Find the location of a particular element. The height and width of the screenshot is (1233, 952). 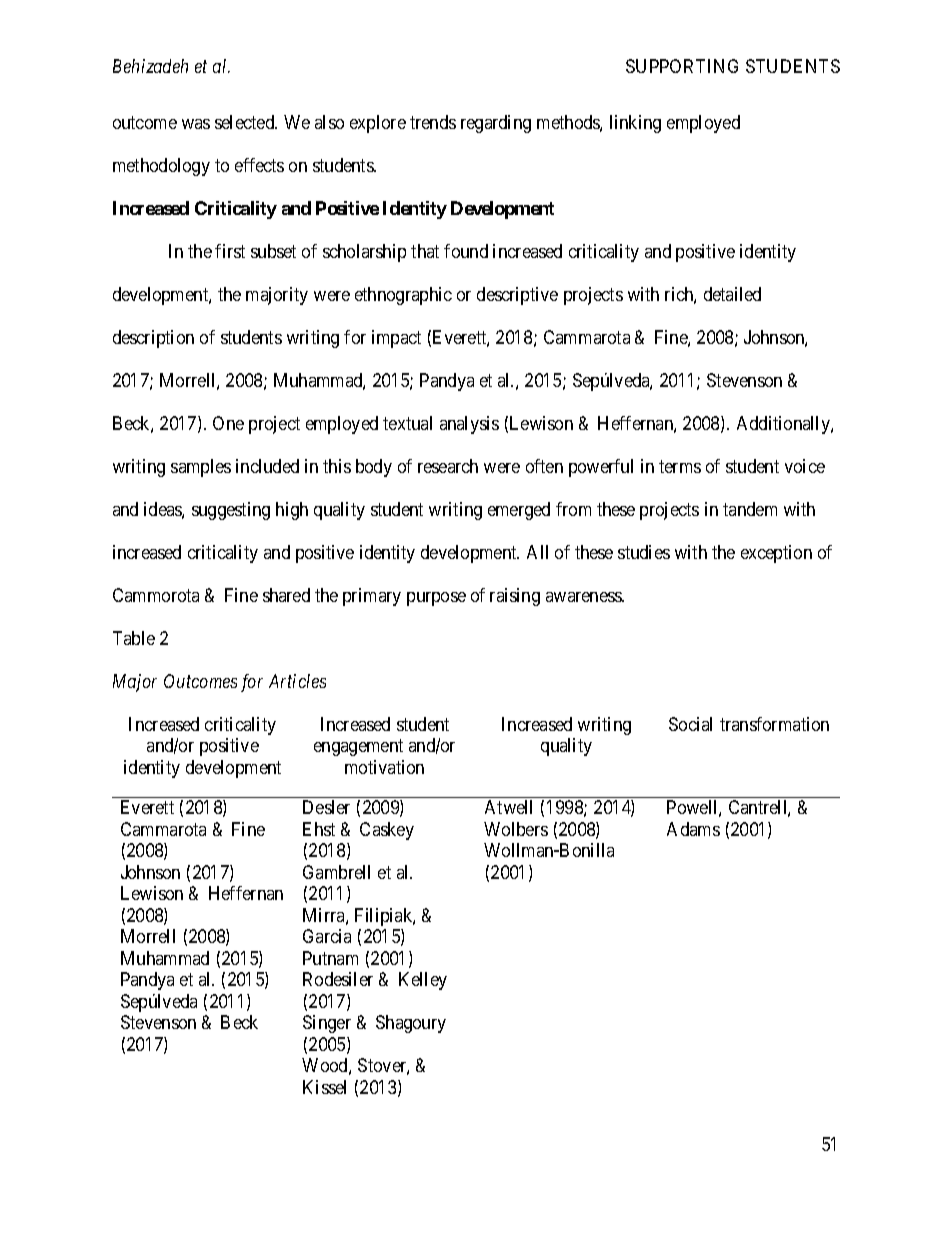

Singer is located at coordinates (327, 1024).
